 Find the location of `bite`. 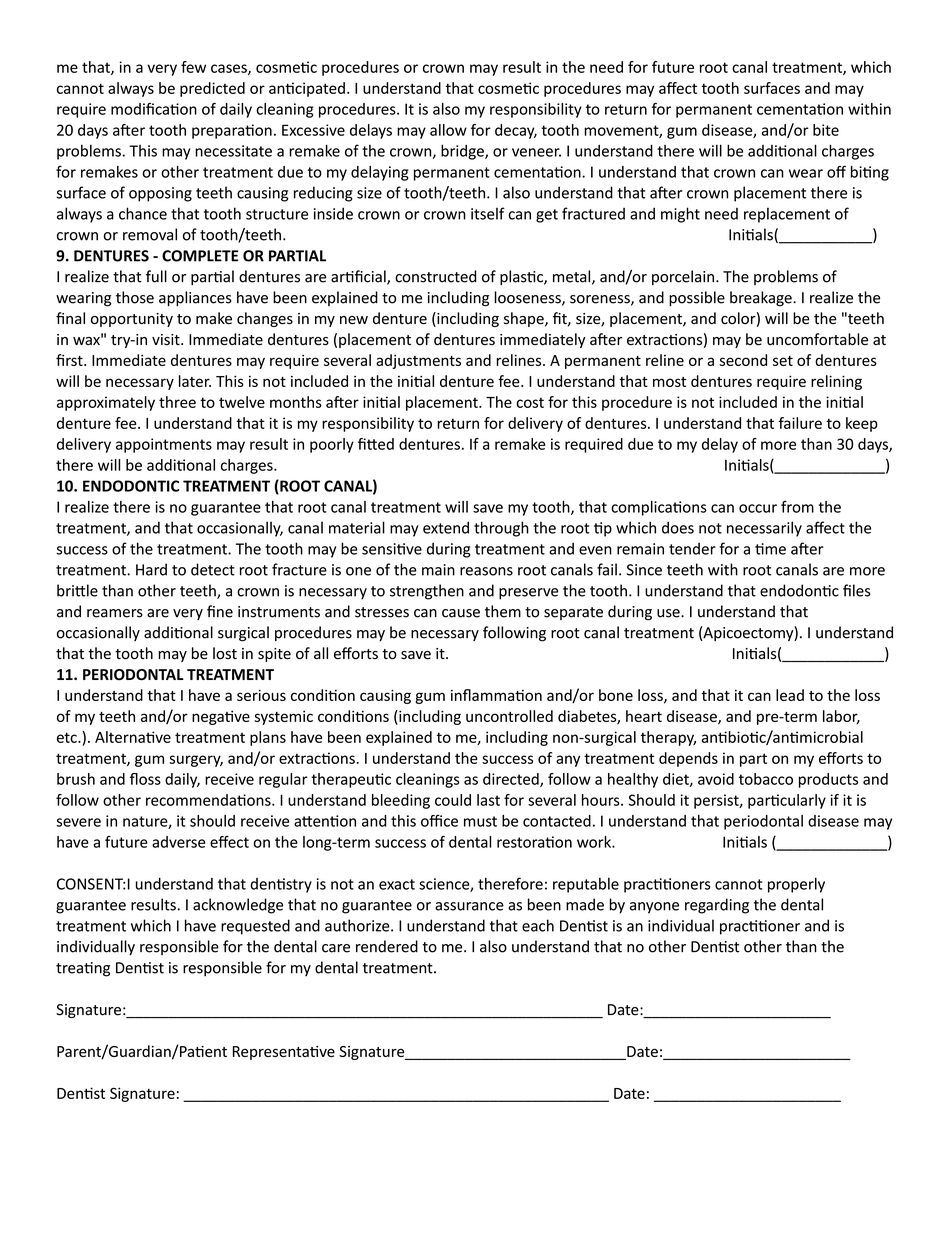

bite is located at coordinates (826, 130).
